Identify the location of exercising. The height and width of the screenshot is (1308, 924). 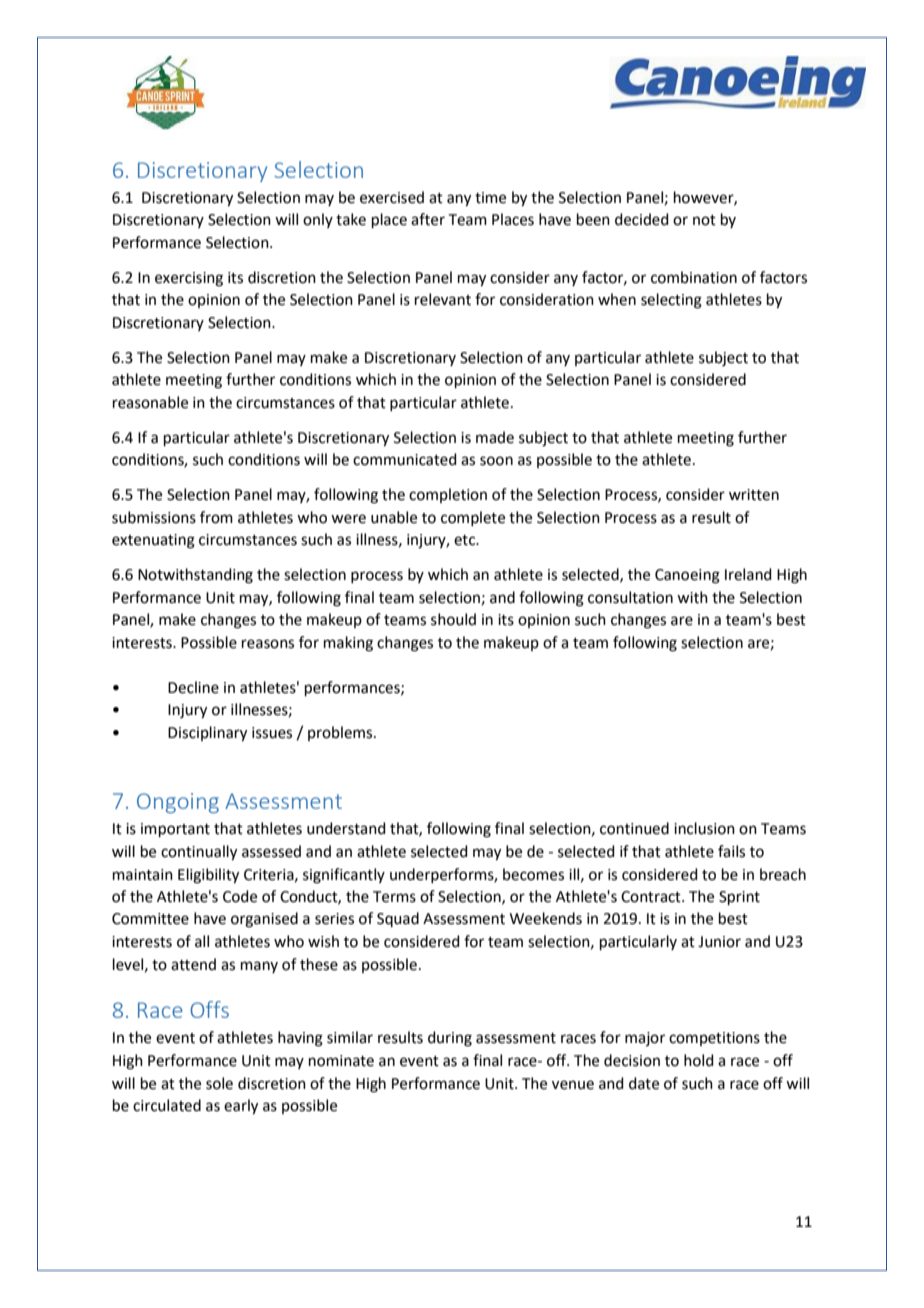
(189, 279).
